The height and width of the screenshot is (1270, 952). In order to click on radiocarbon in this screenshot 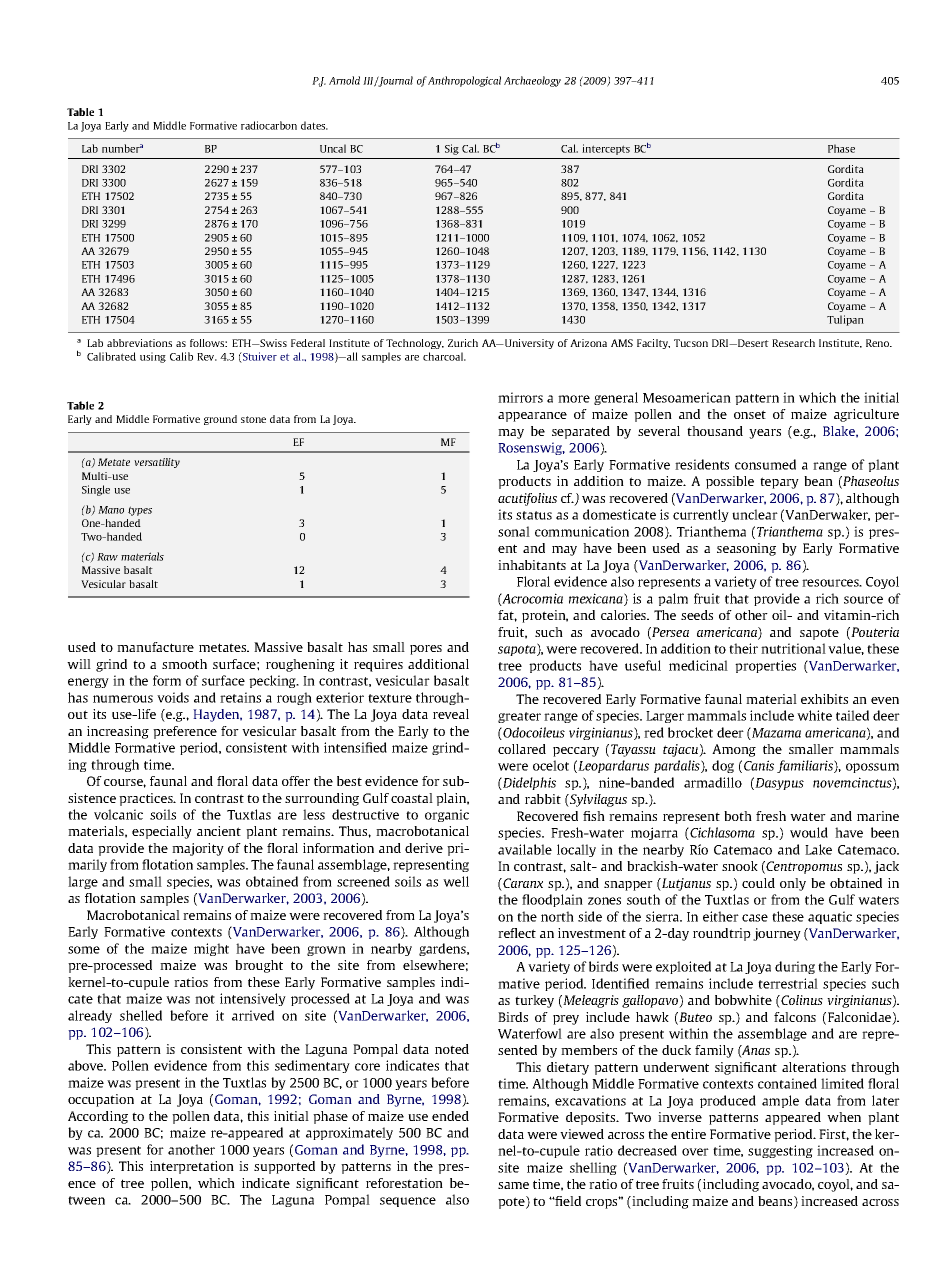, I will do `click(269, 125)`.
